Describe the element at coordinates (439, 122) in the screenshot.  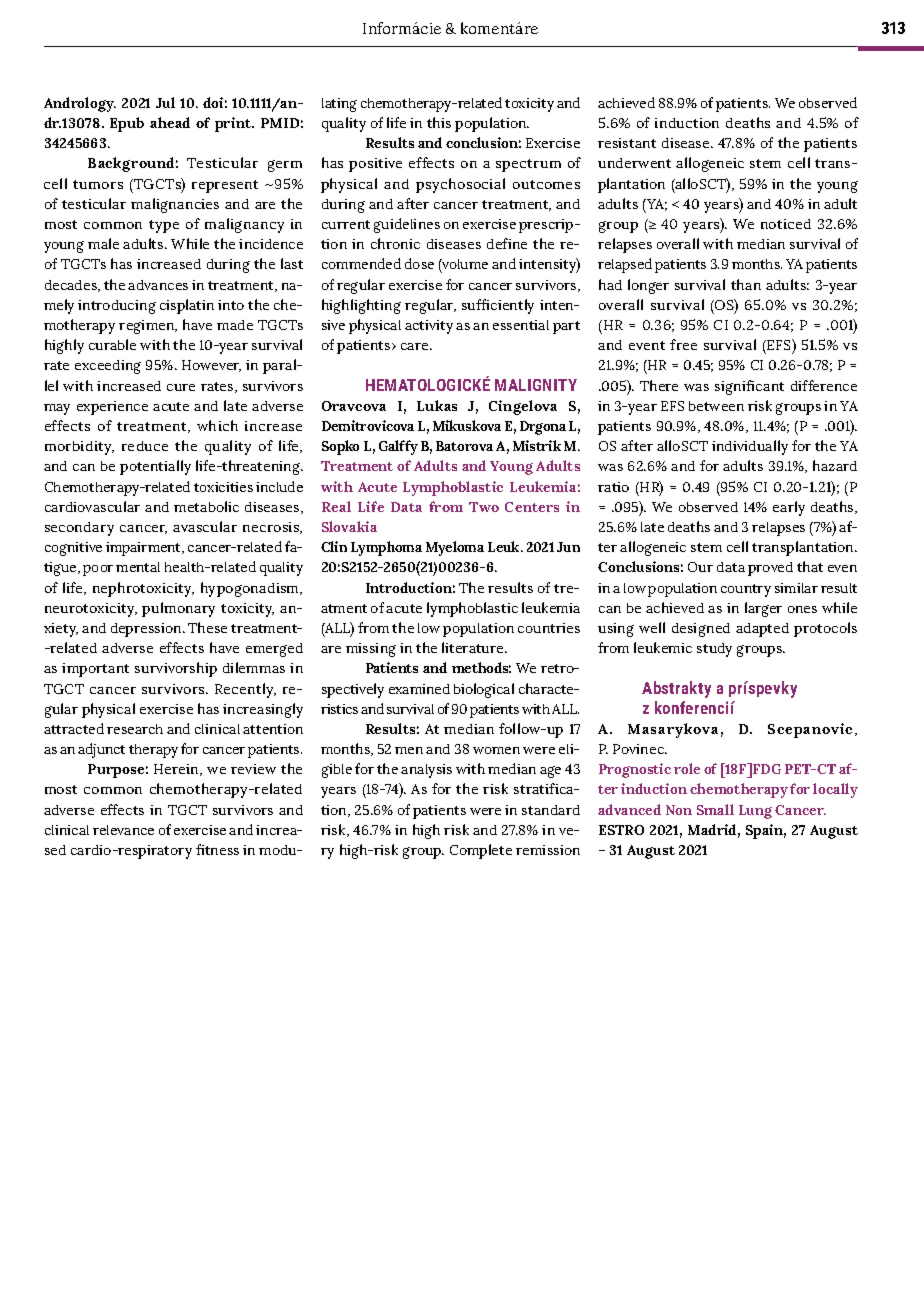
I see `this` at that location.
